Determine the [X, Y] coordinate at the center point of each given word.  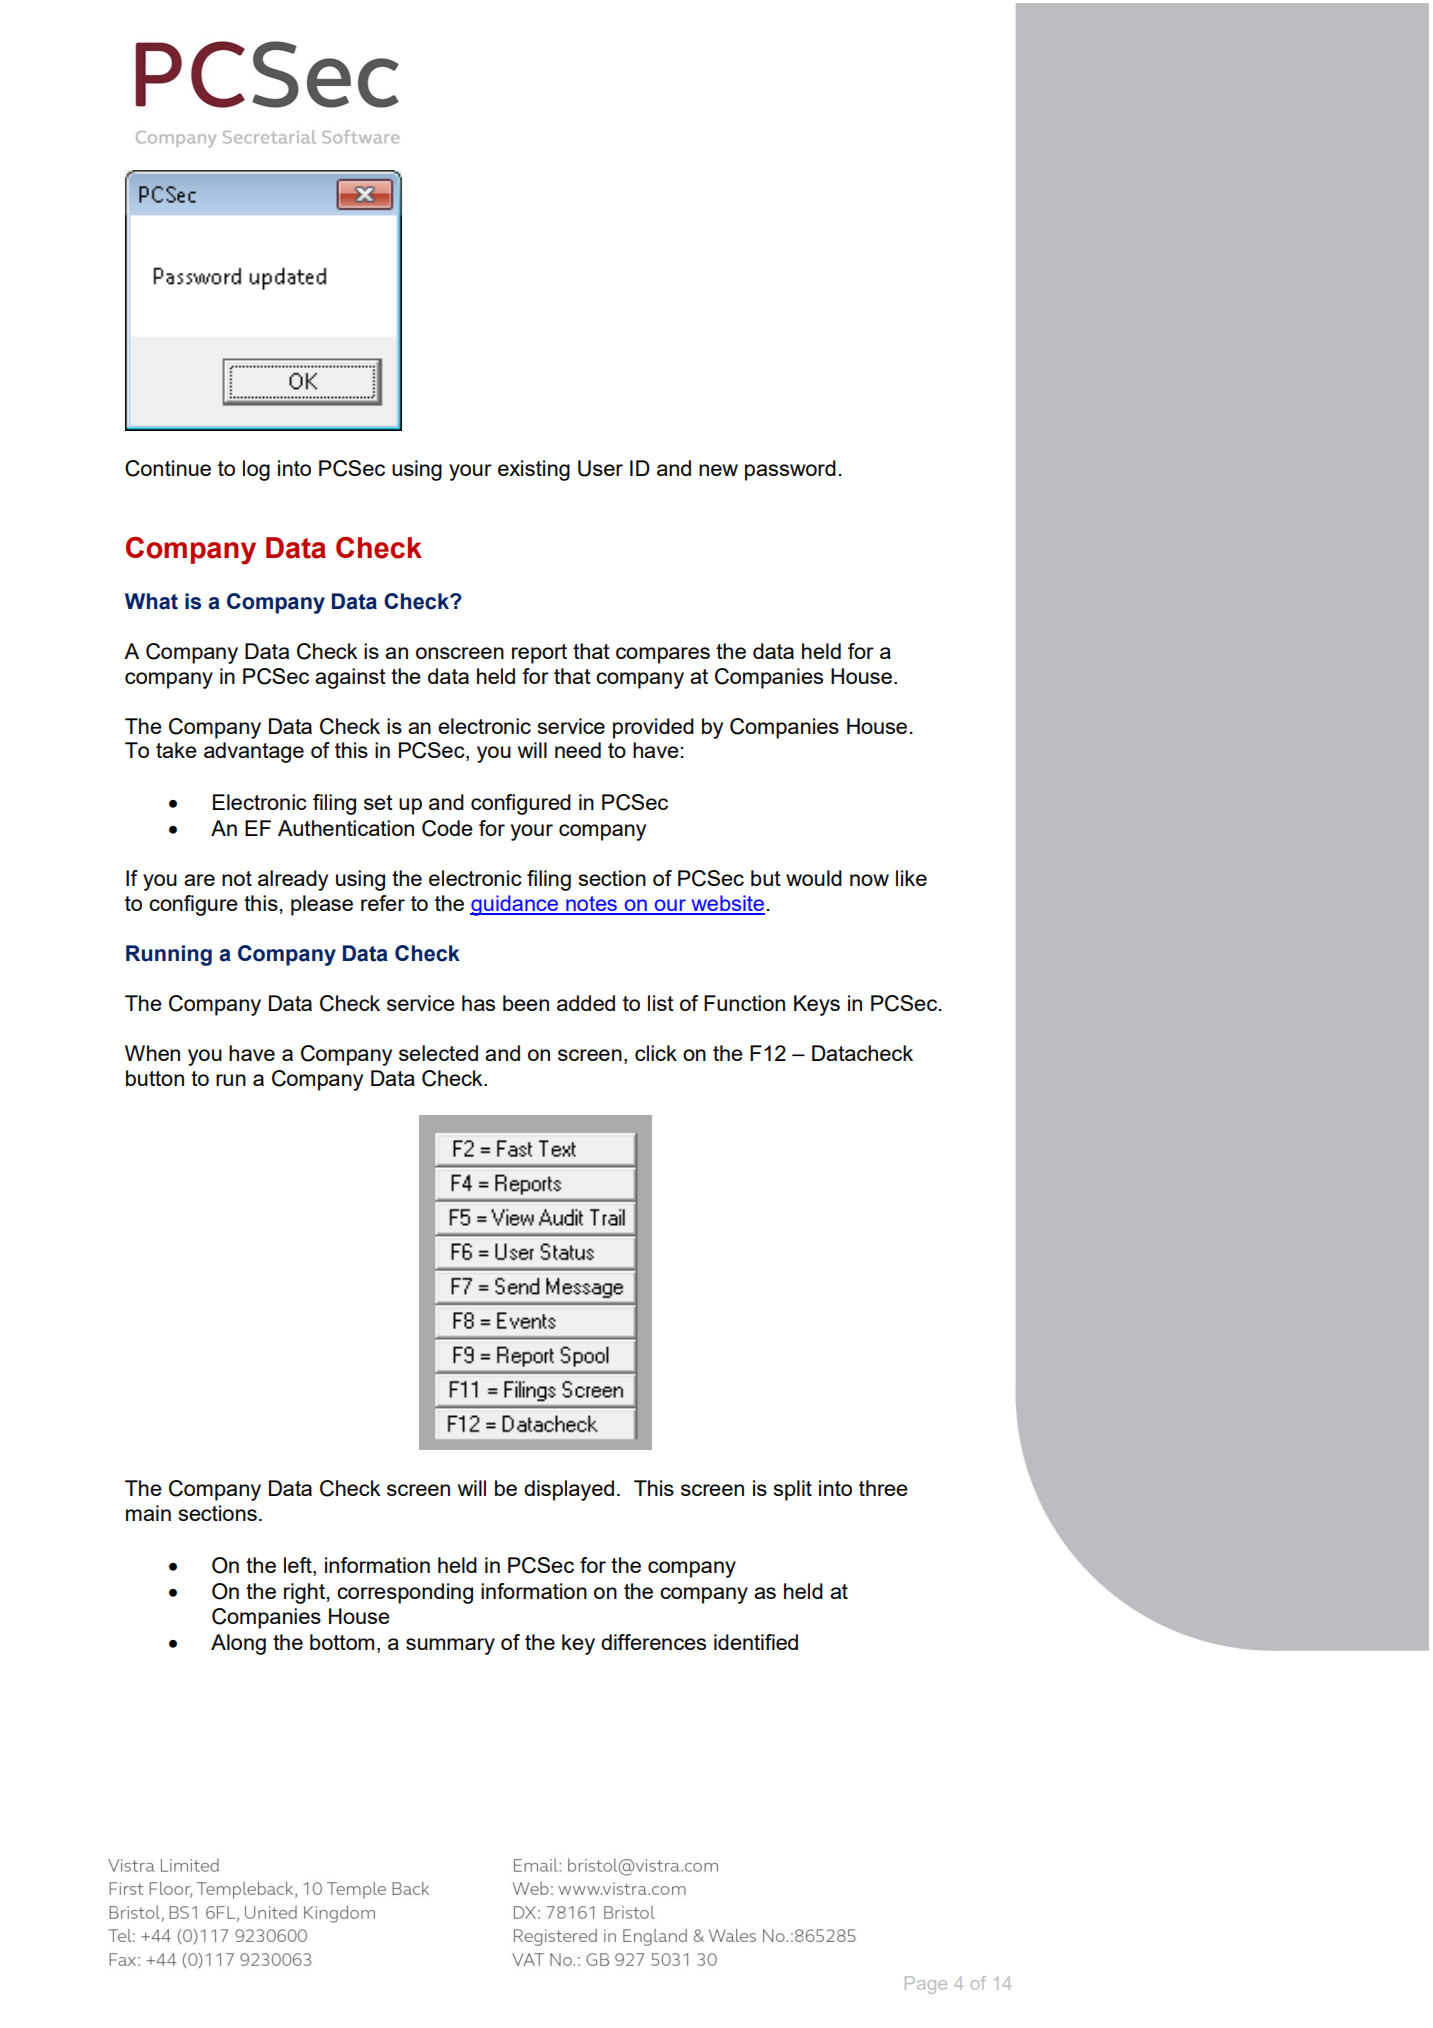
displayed [569, 1490]
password [790, 470]
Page [926, 1985]
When [152, 1053]
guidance [515, 905]
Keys [817, 1005]
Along [238, 1644]
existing [534, 470]
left [299, 1565]
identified [756, 1642]
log [256, 470]
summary [450, 1646]
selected [438, 1053]
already [293, 880]
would [814, 878]
